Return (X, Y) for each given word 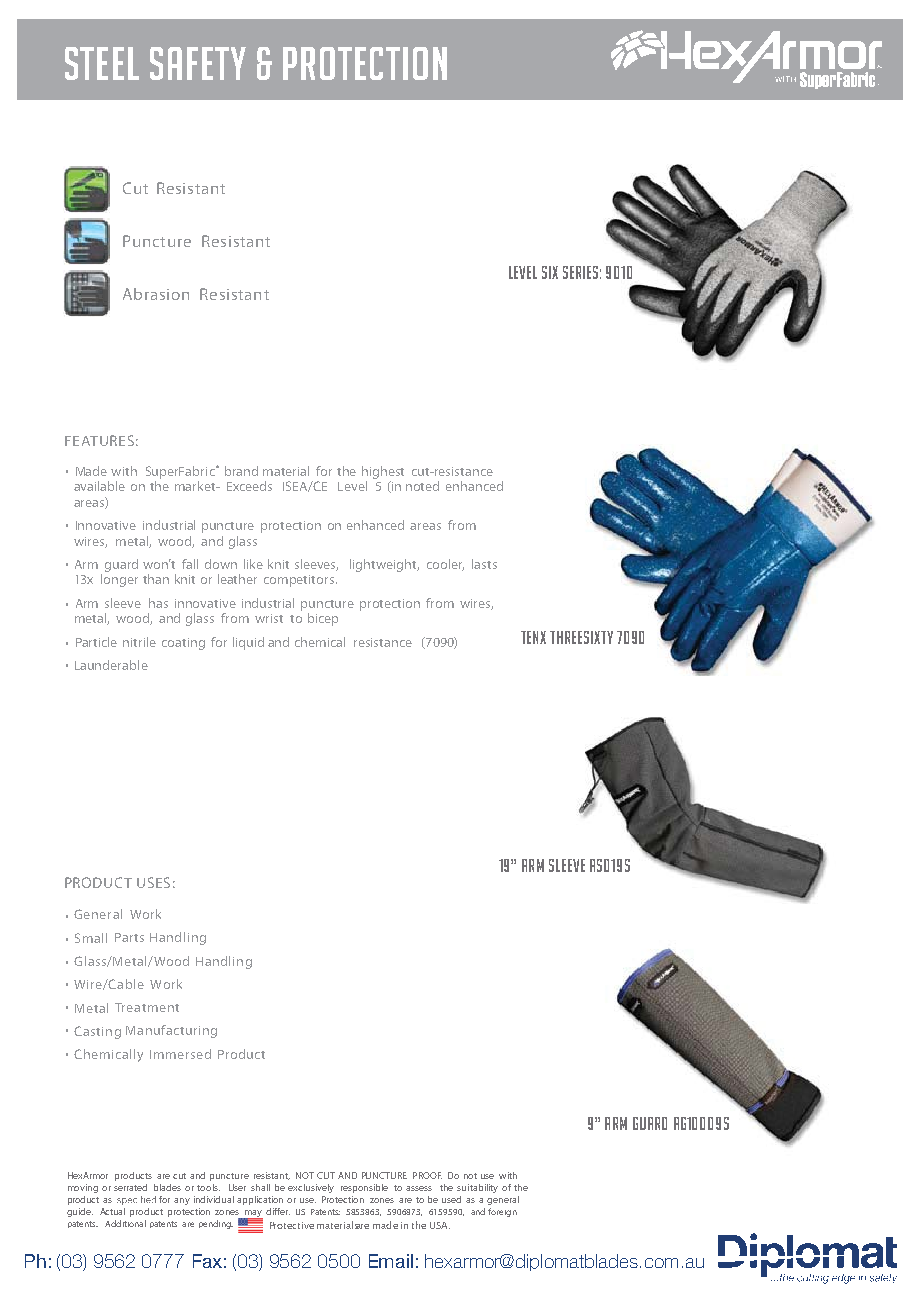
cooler (445, 565)
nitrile (139, 642)
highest (383, 472)
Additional (125, 1223)
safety (198, 63)
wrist (269, 618)
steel (102, 63)
